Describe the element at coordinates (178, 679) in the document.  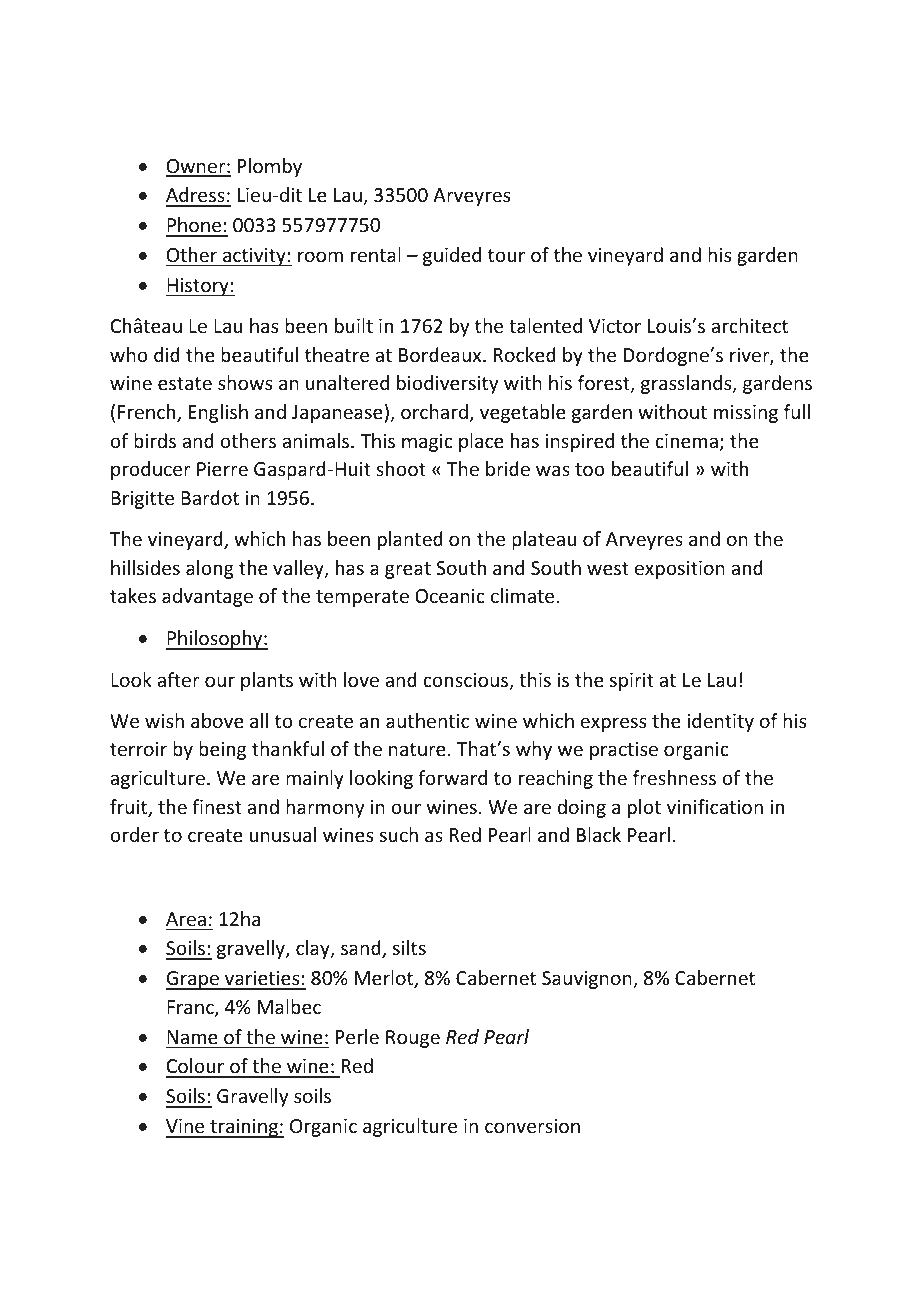
I see `after` at that location.
